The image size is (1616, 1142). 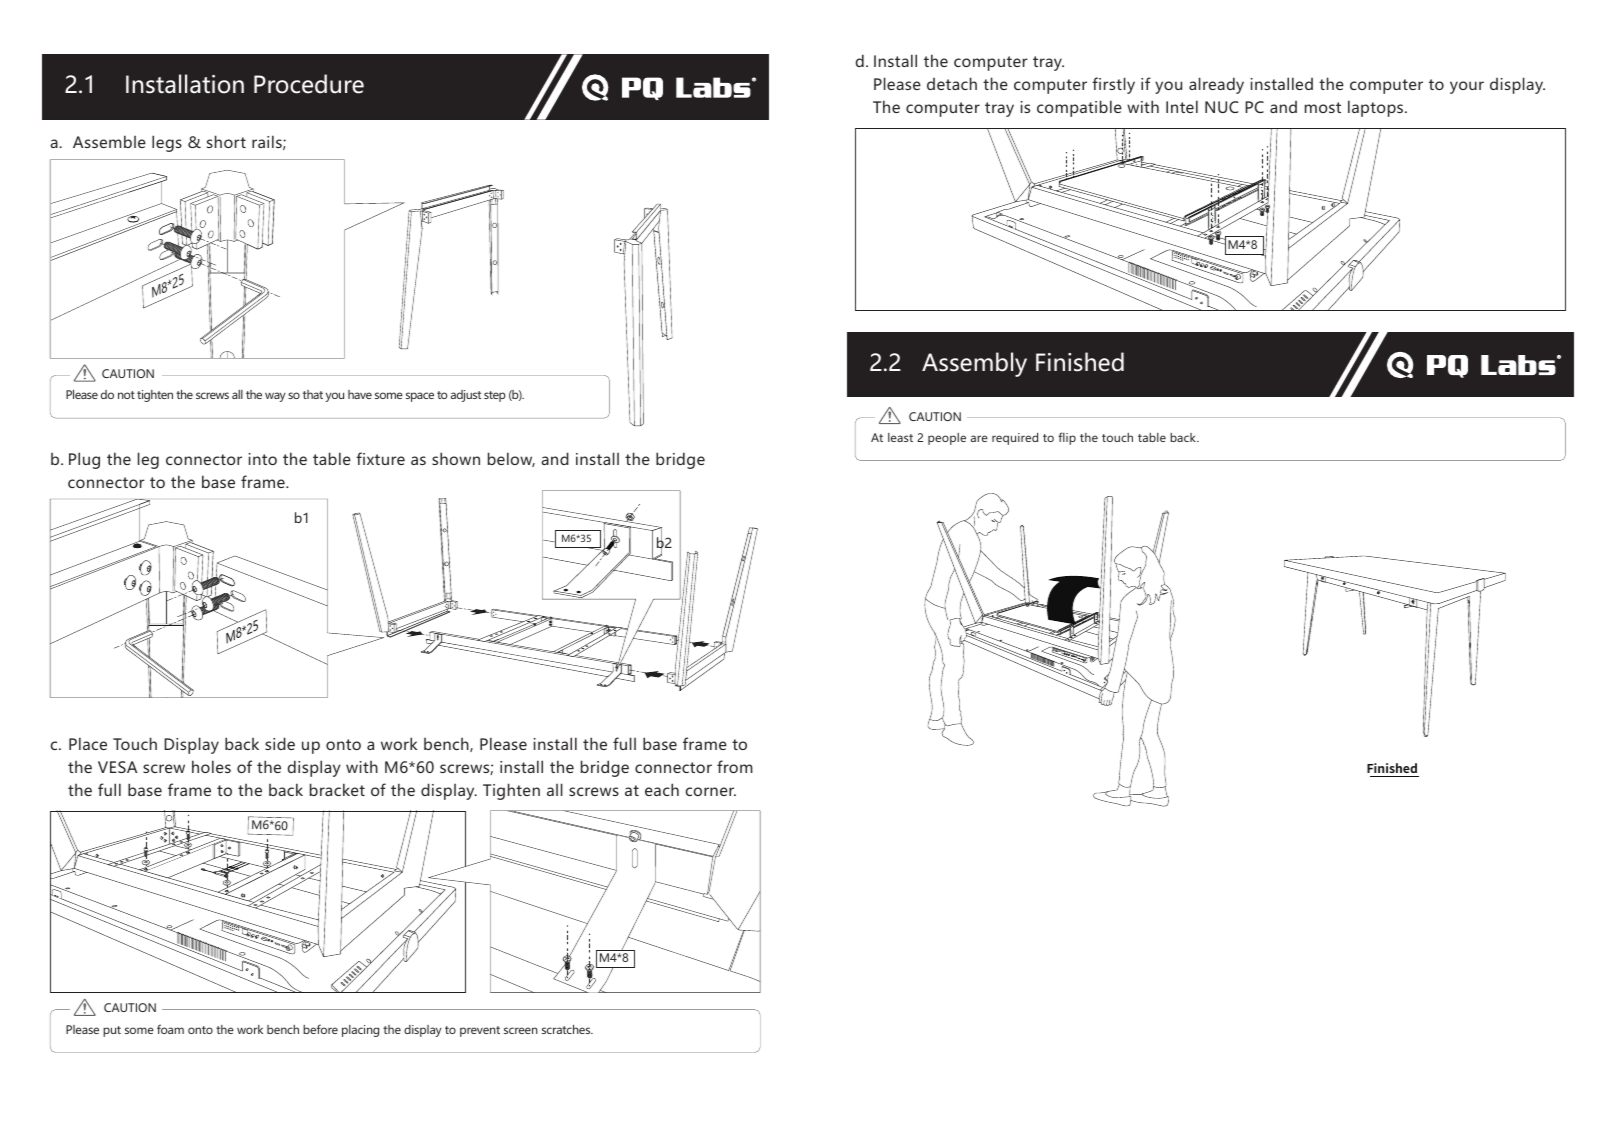 I want to click on short, so click(x=226, y=141).
